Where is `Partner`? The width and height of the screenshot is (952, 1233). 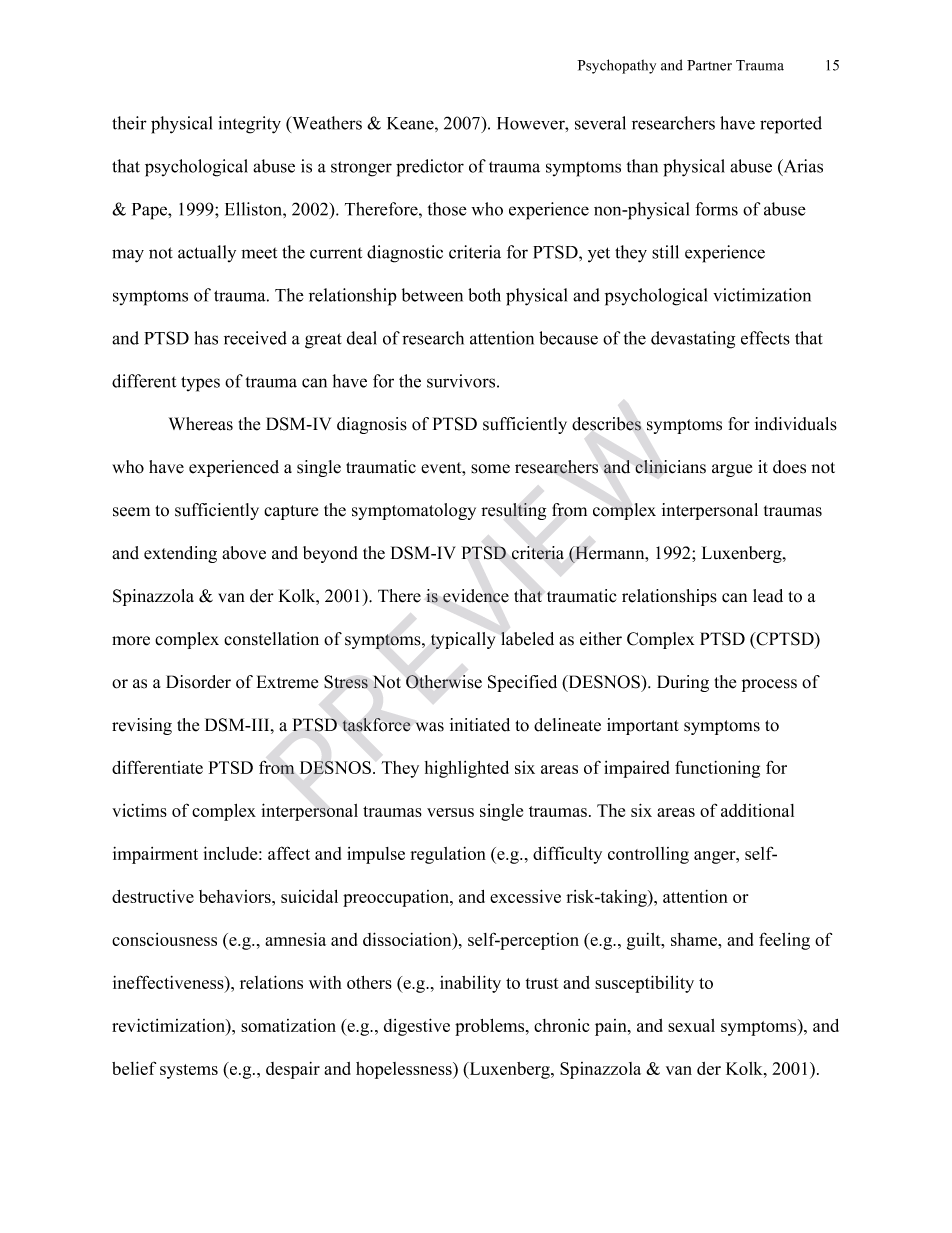 Partner is located at coordinates (709, 65).
